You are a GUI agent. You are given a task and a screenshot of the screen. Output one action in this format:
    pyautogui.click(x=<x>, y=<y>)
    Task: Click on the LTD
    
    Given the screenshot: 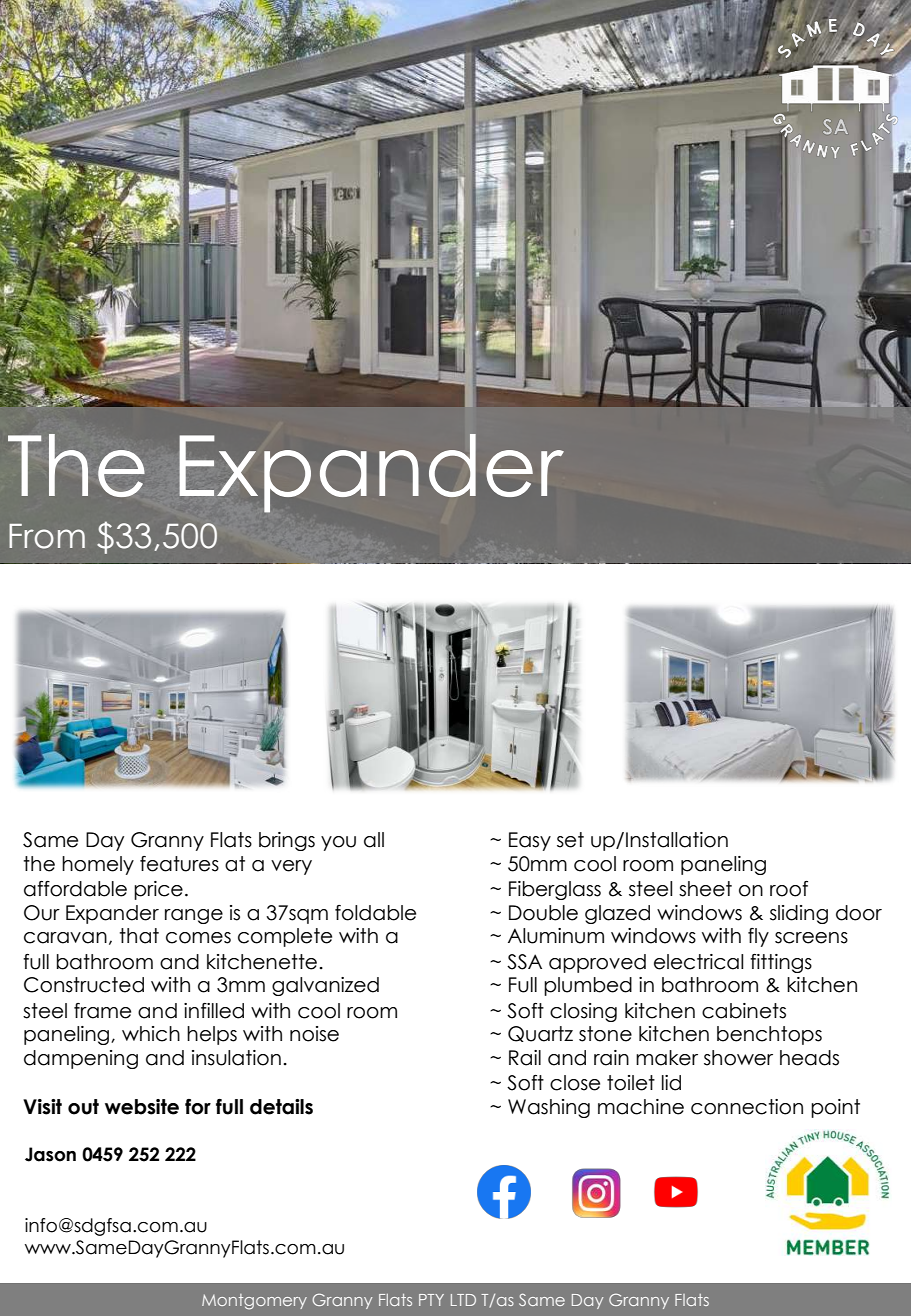 What is the action you would take?
    pyautogui.click(x=463, y=1300)
